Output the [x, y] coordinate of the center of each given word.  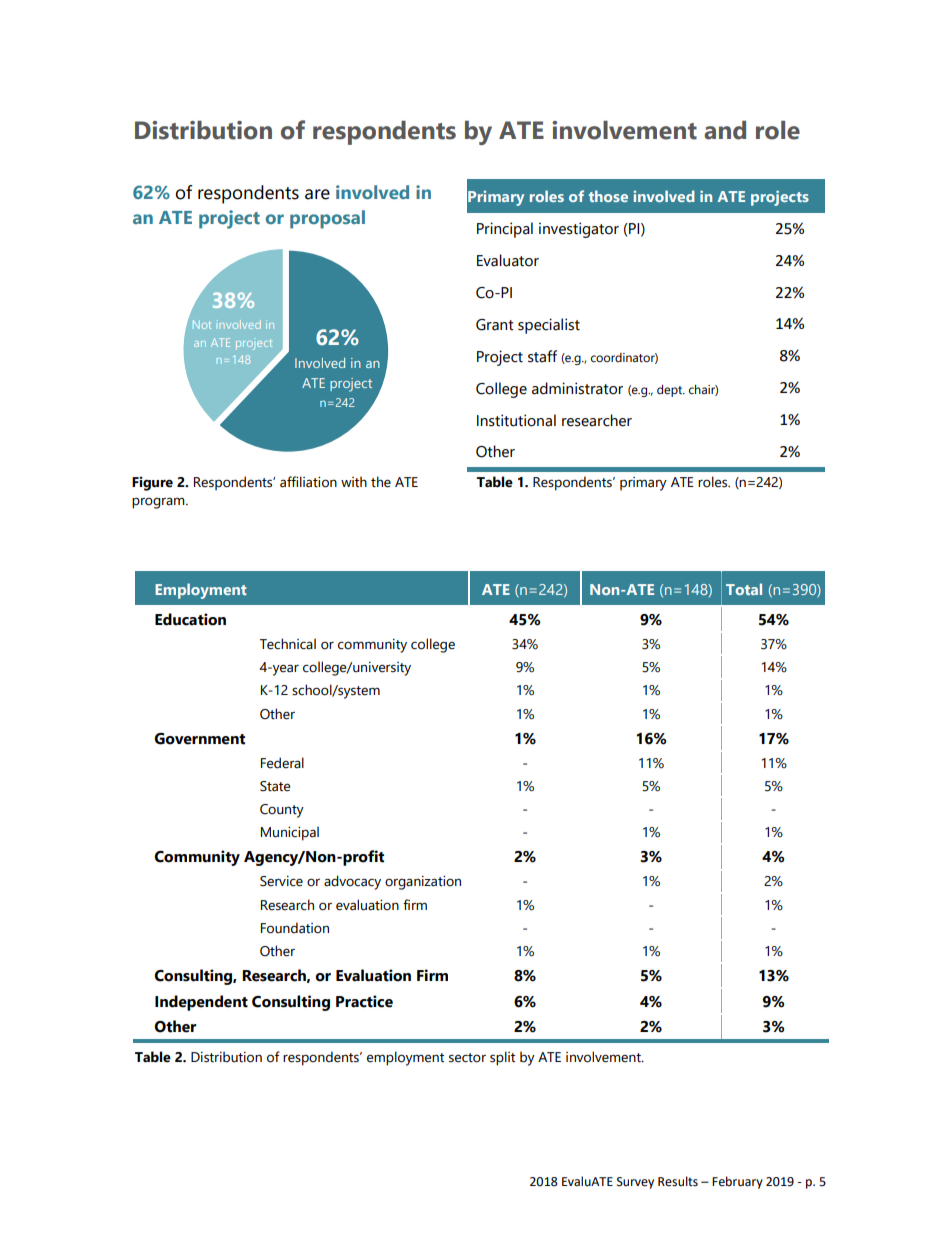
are [317, 194]
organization [423, 883]
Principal [505, 230]
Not [202, 324]
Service [281, 881]
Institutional [516, 420]
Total [744, 589]
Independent [201, 1003]
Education [190, 619]
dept [670, 391]
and [725, 130]
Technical [288, 644]
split [502, 1058]
